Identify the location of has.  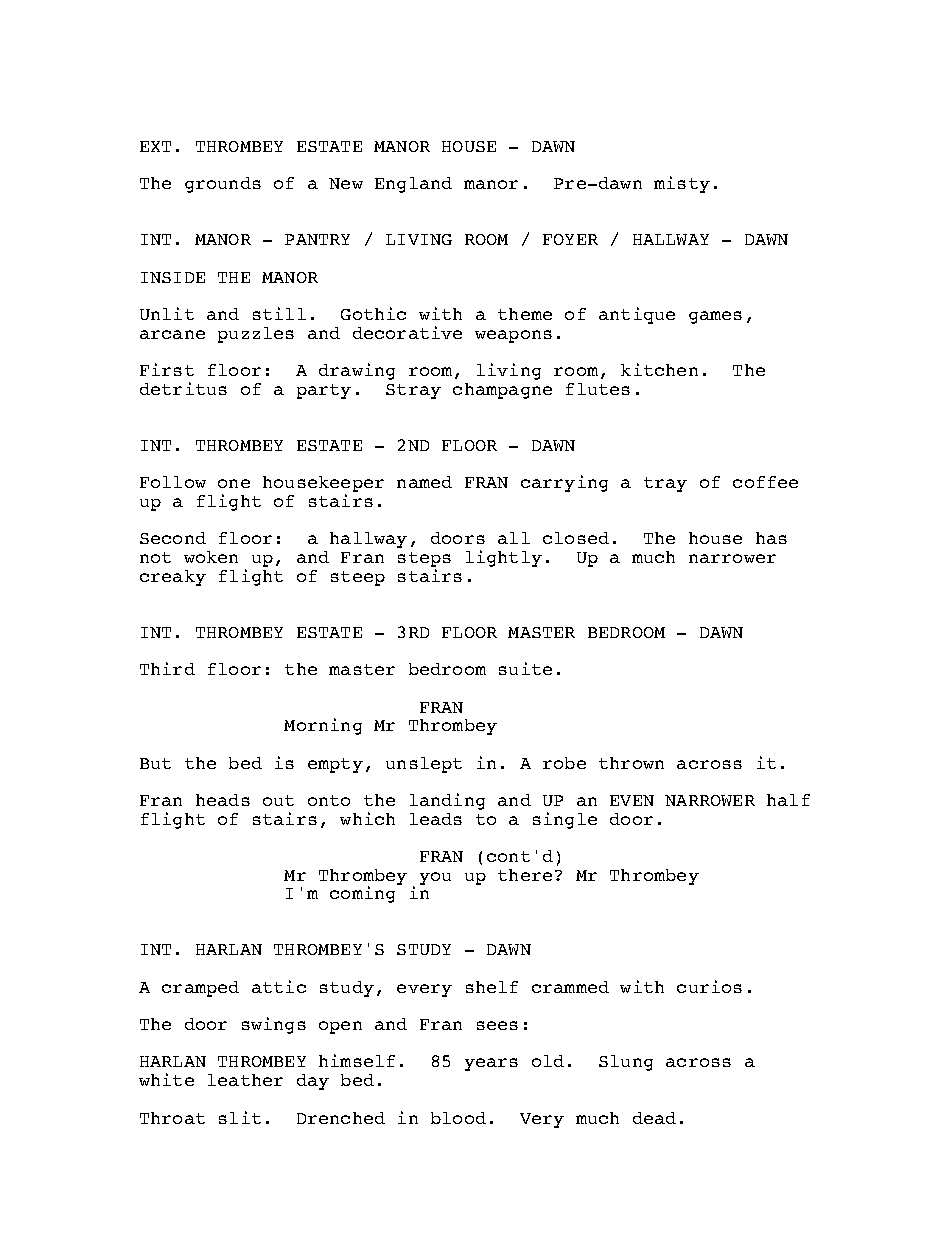
(771, 538).
